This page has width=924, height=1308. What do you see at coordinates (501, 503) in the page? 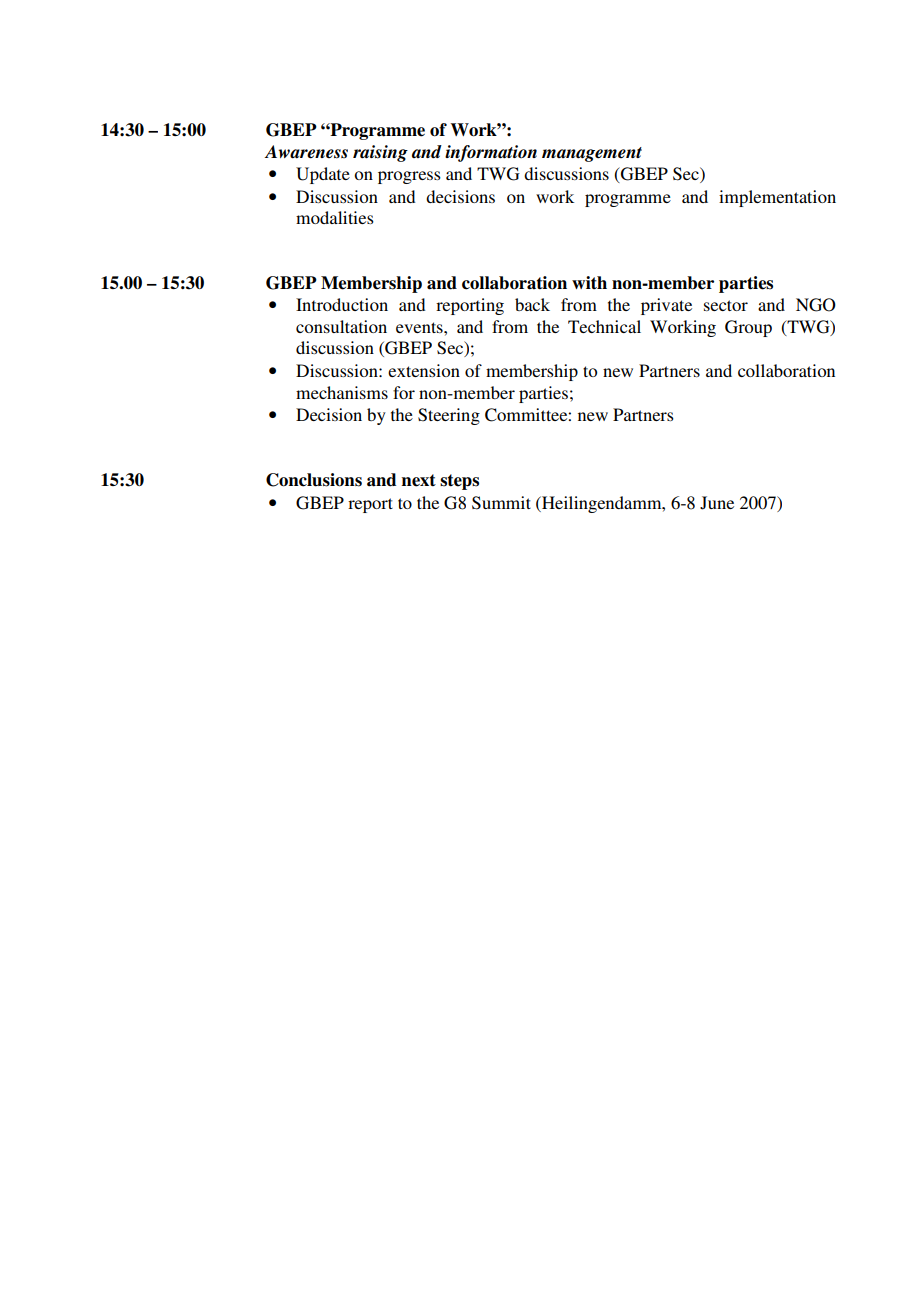
I see `Summit` at bounding box center [501, 503].
